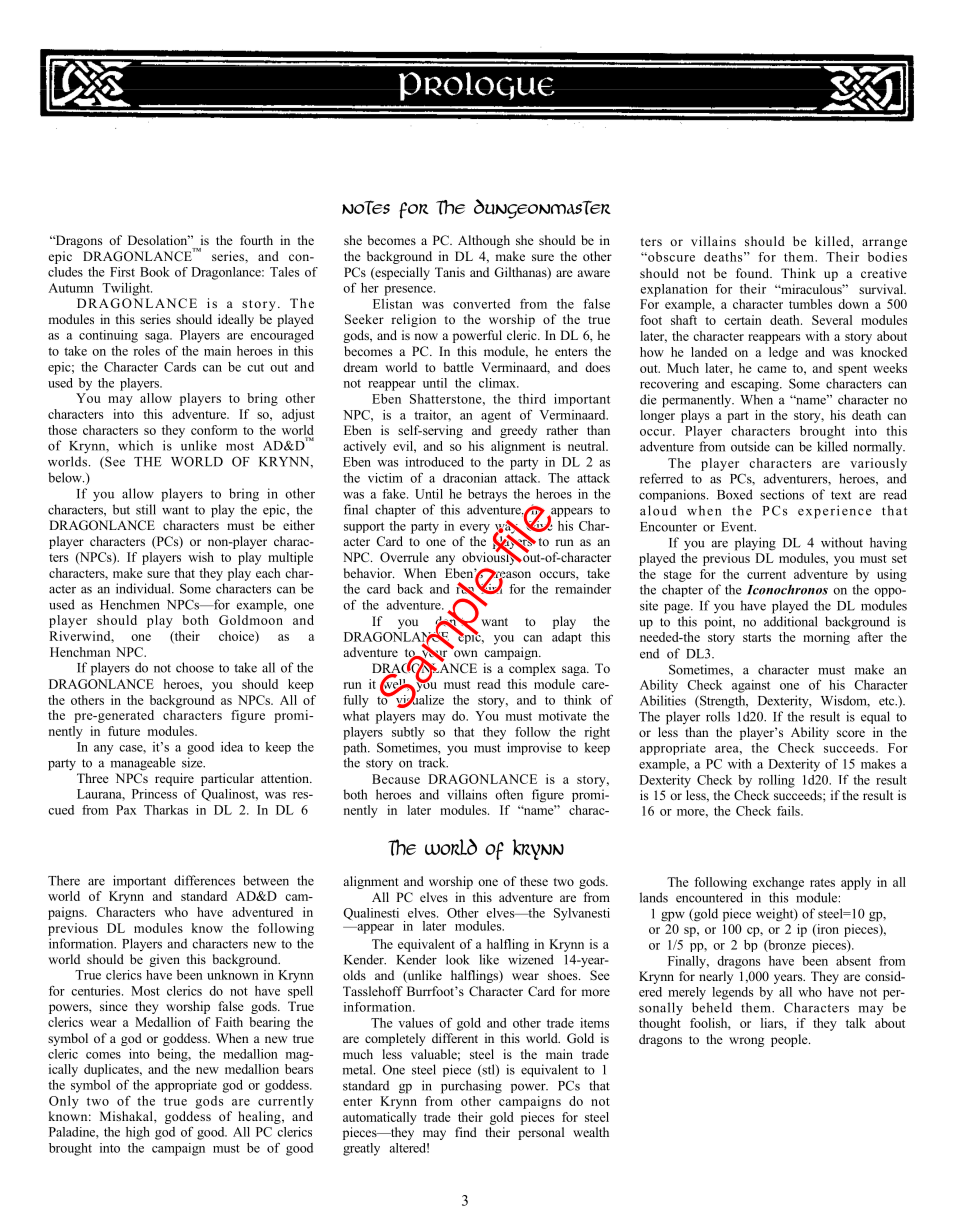 The image size is (958, 1232). I want to click on Desolation, so click(159, 240).
